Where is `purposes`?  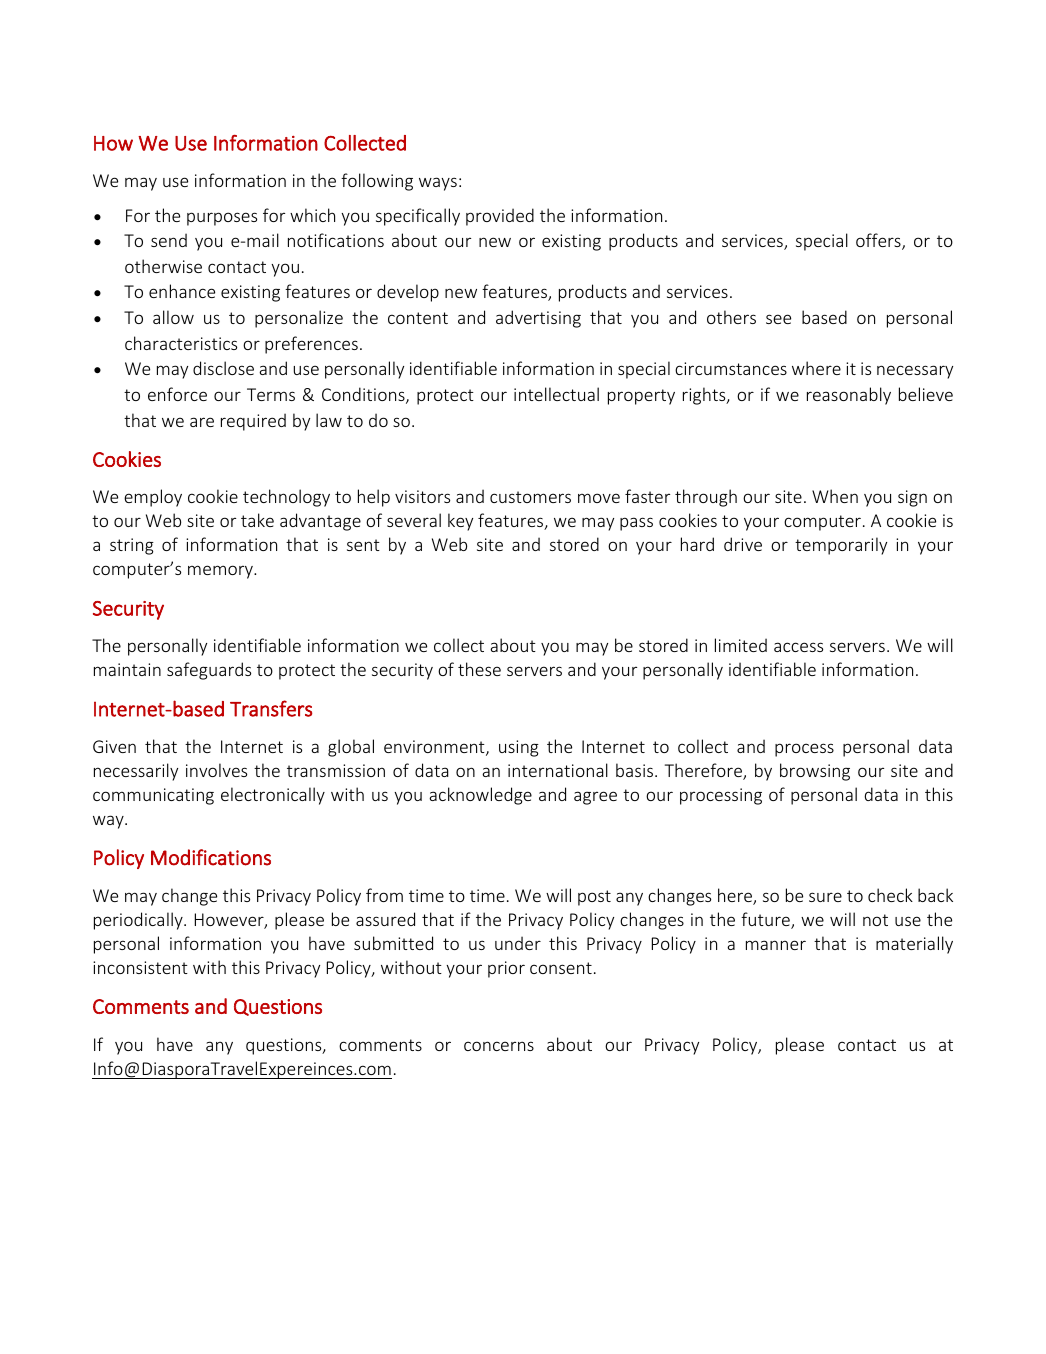
purposes is located at coordinates (222, 219).
